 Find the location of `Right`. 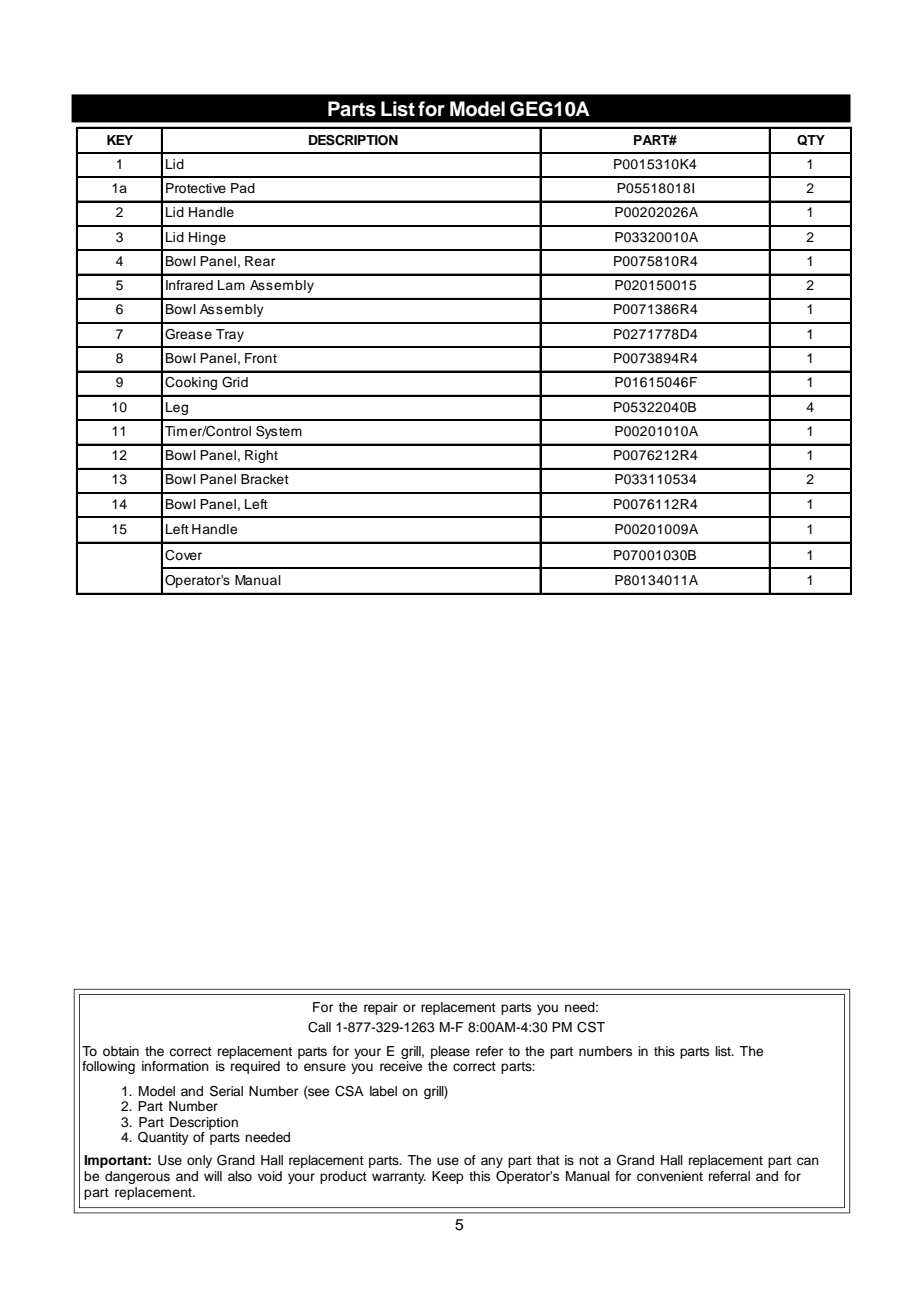

Right is located at coordinates (261, 456).
